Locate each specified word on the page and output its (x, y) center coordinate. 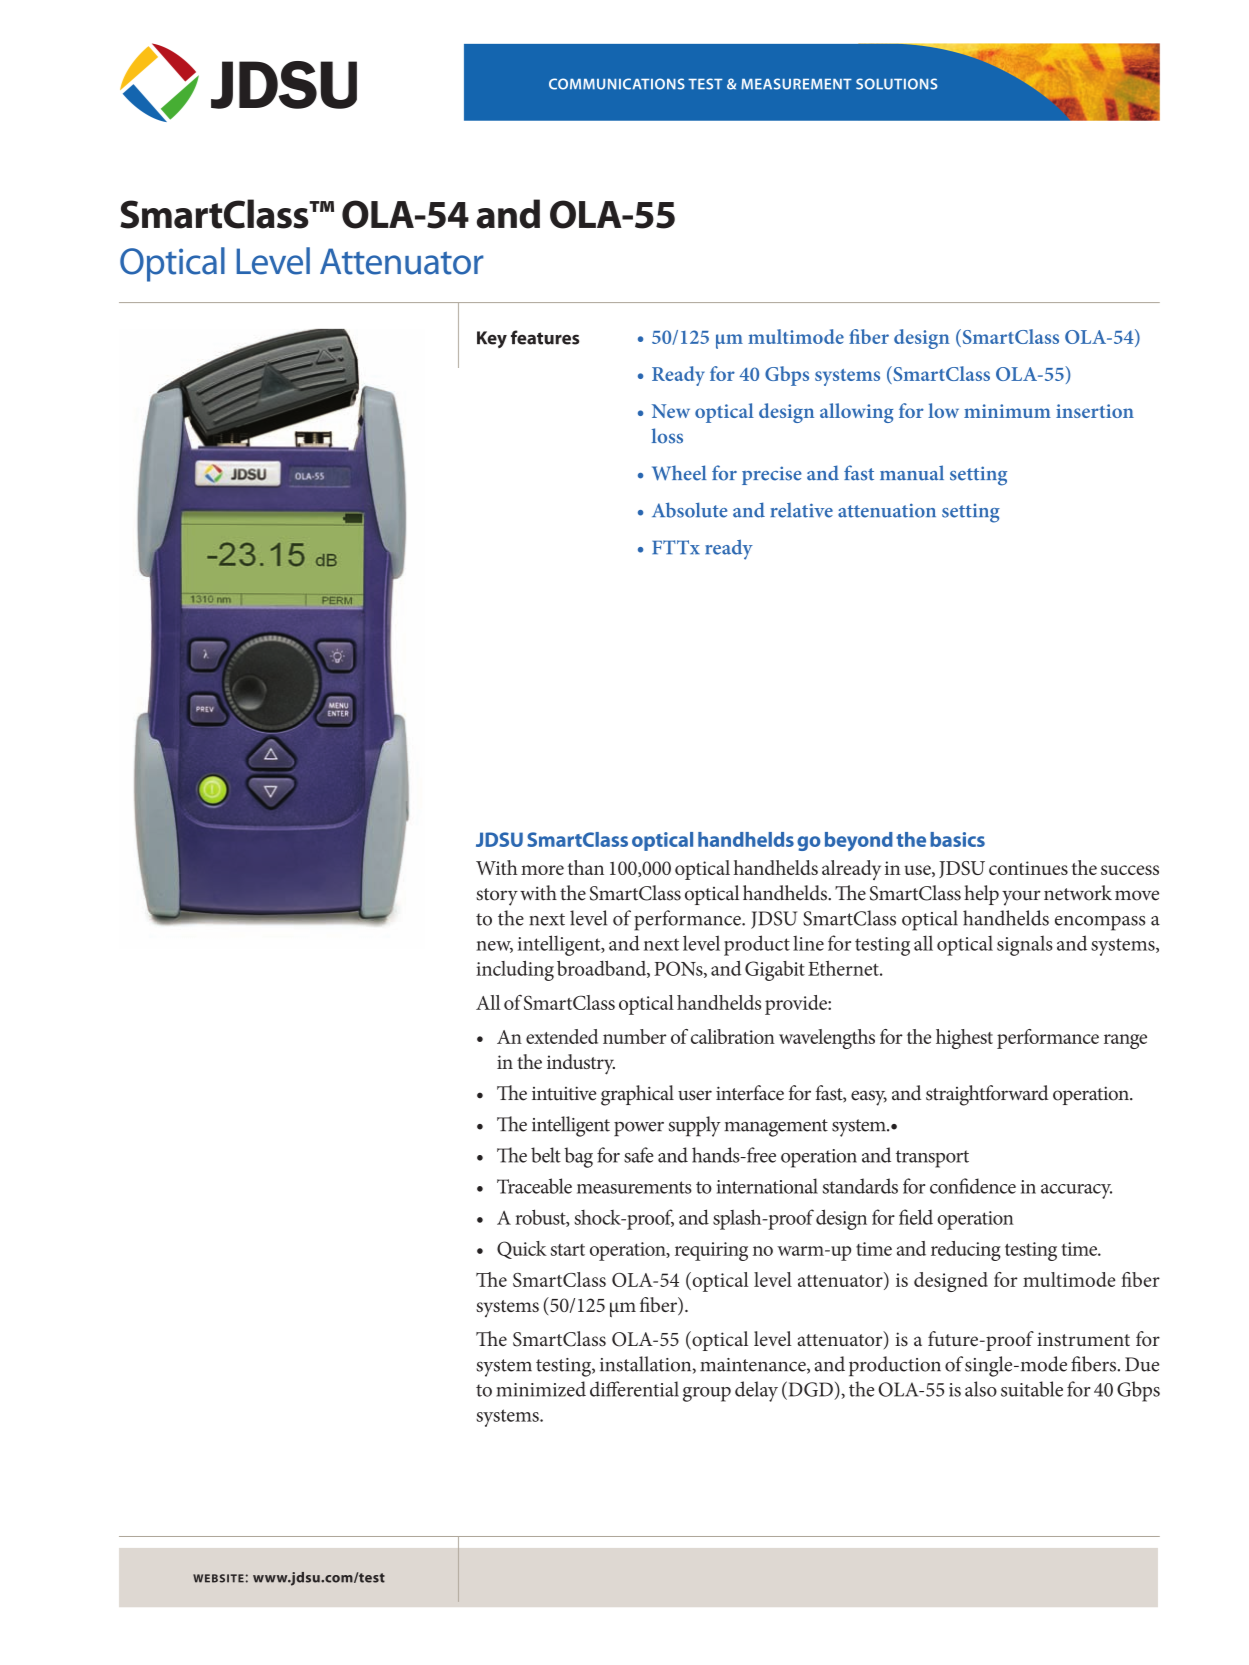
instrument (1083, 1339)
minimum (1007, 411)
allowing (856, 413)
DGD (809, 1389)
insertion (1095, 411)
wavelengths (827, 1039)
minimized (541, 1389)
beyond (859, 841)
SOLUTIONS (897, 84)
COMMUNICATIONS (617, 84)
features (545, 337)
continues (1028, 868)
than (585, 867)
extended (562, 1036)
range (1125, 1041)
